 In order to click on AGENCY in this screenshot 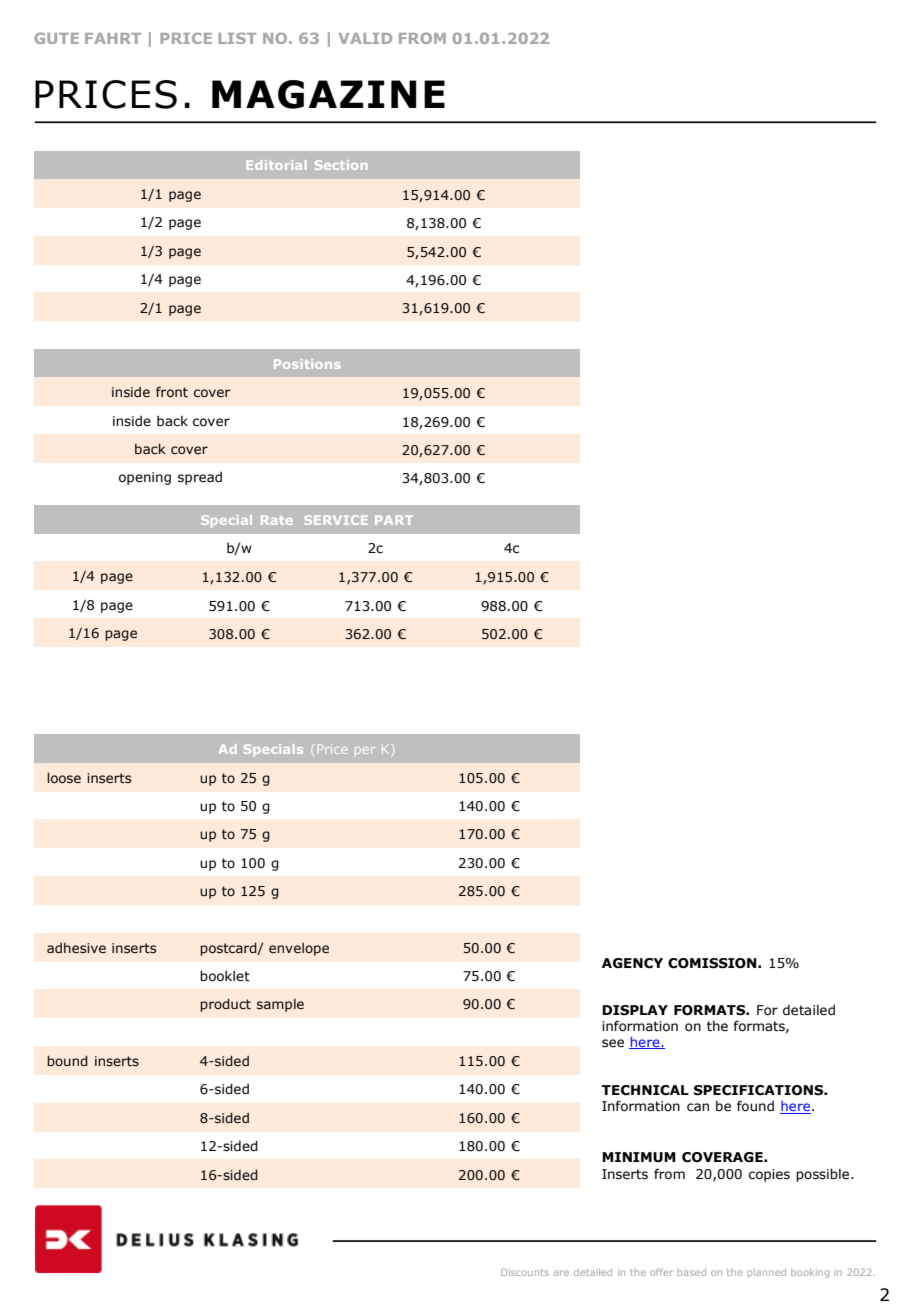, I will do `click(632, 963)`.
